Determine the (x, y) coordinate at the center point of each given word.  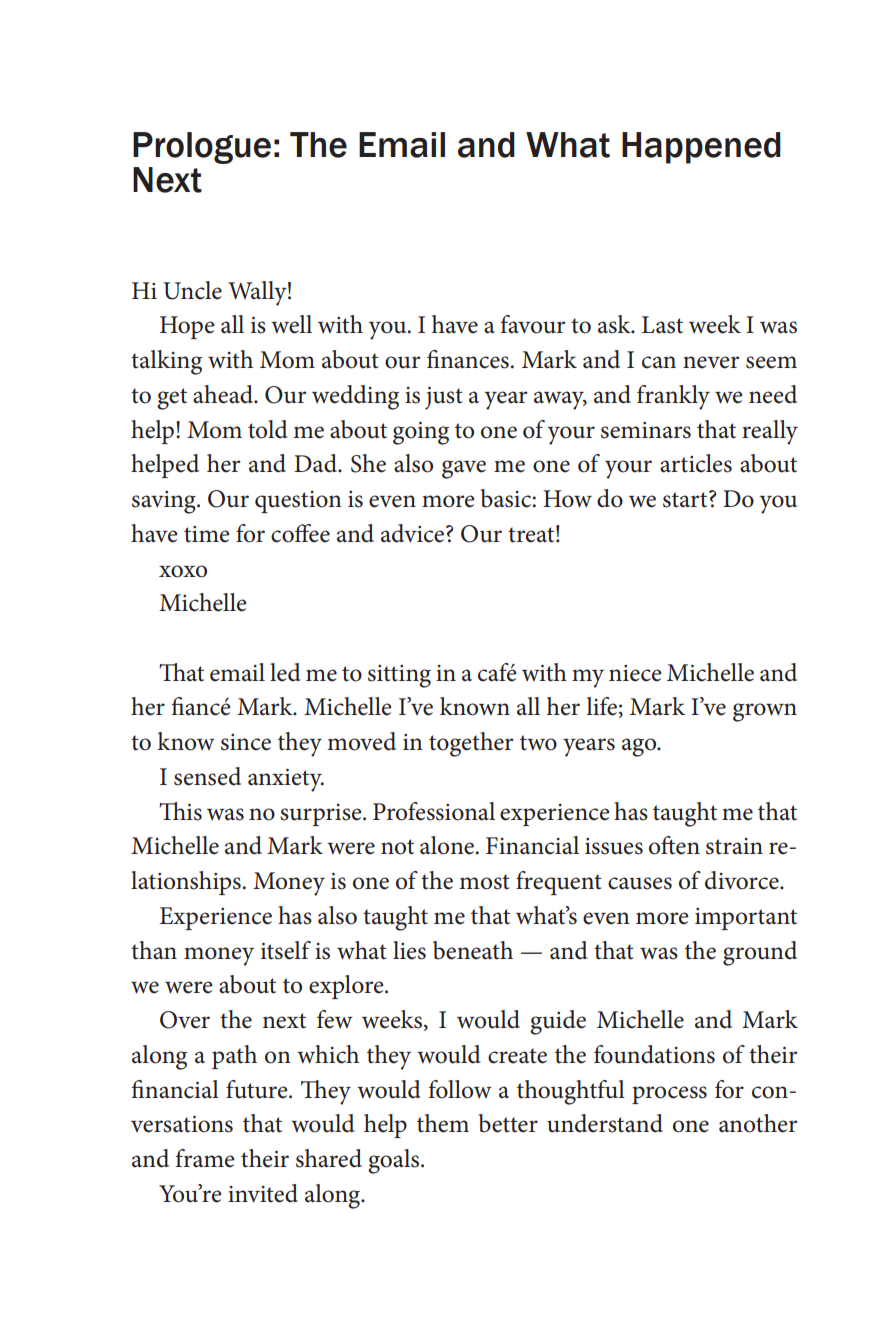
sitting (399, 676)
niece (635, 673)
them (443, 1123)
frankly (673, 397)
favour (533, 324)
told (268, 429)
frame (205, 1158)
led (285, 672)
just (444, 398)
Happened (701, 148)
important (746, 919)
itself (286, 950)
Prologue (202, 148)
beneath (473, 950)
